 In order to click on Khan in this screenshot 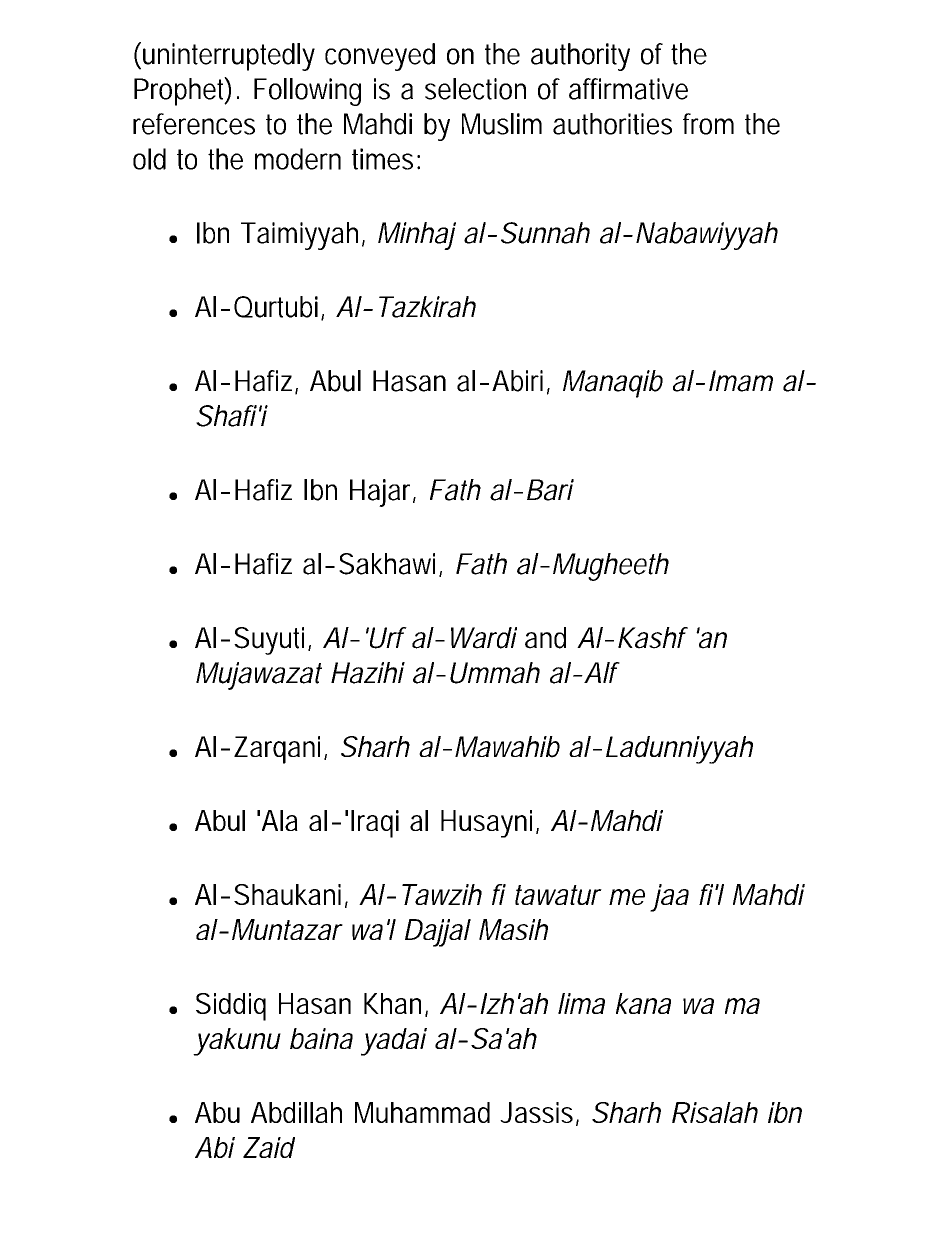, I will do `click(395, 1005)`.
